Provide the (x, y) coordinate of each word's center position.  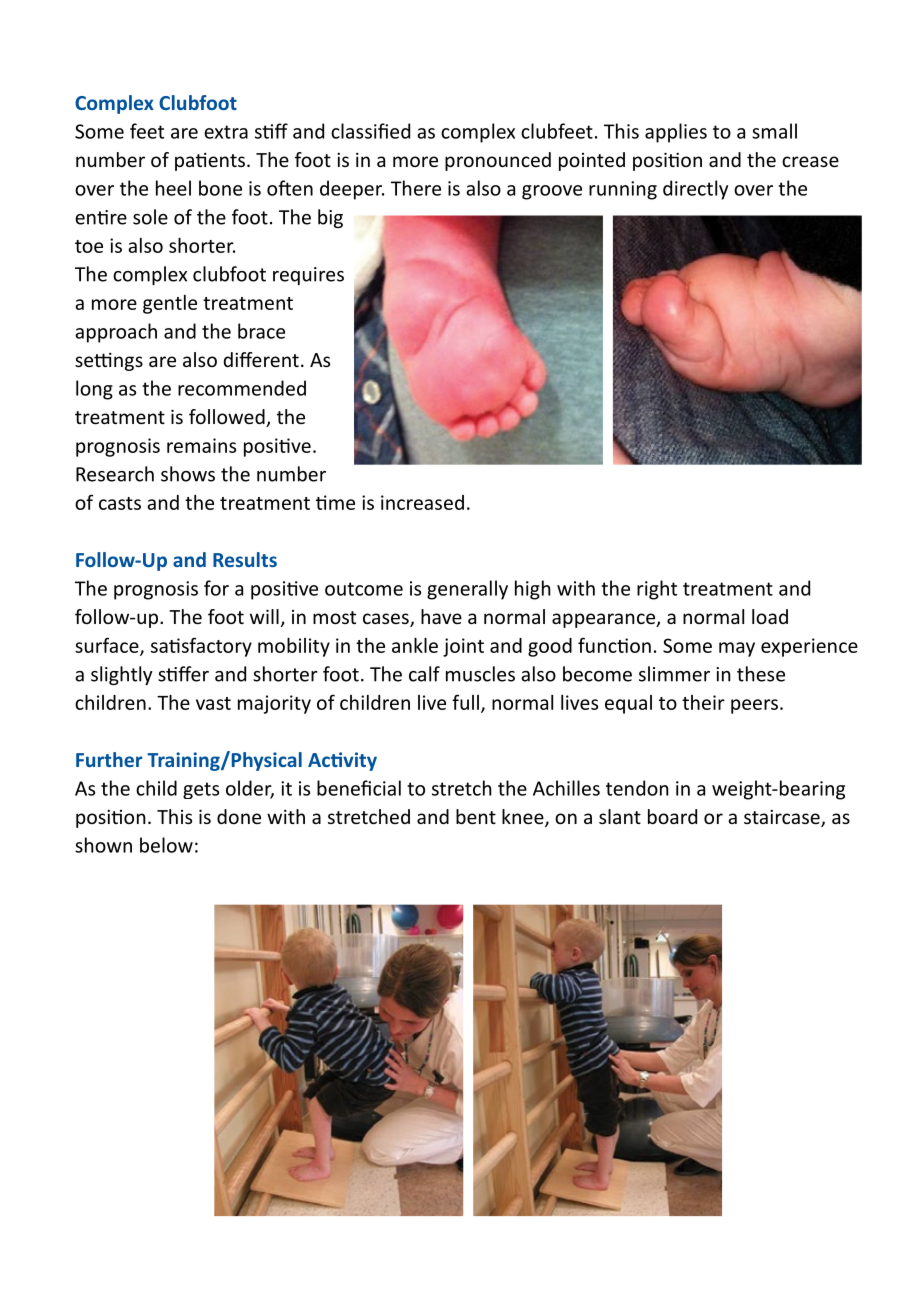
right (657, 590)
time (335, 502)
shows (188, 474)
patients (210, 162)
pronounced (498, 161)
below (166, 845)
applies (676, 133)
